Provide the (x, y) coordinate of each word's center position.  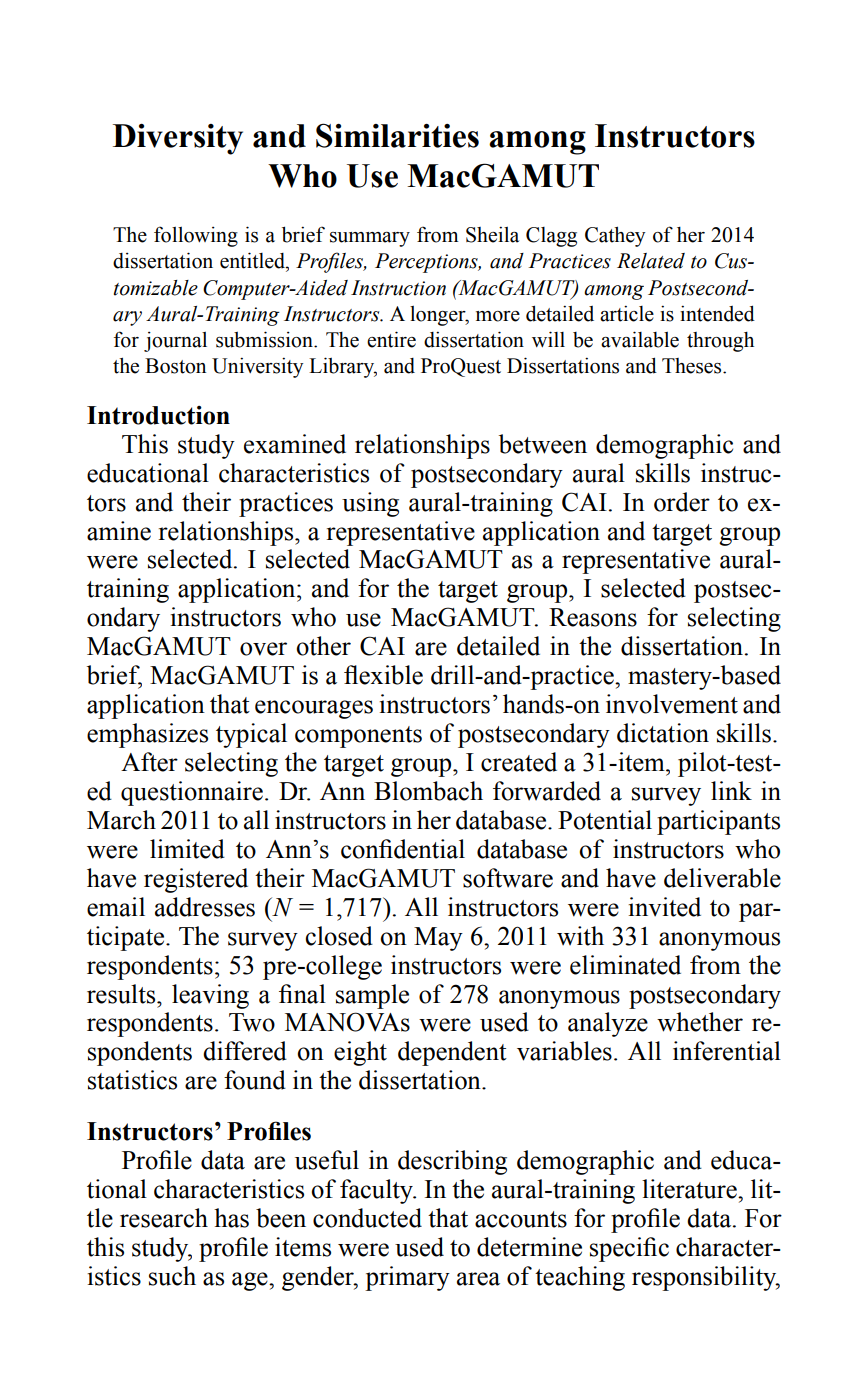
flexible (383, 675)
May (438, 939)
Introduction (158, 415)
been (281, 1218)
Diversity (178, 139)
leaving (210, 996)
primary (407, 1278)
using (370, 504)
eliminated (625, 965)
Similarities (397, 135)
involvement (672, 704)
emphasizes (147, 735)
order (682, 502)
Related (651, 261)
